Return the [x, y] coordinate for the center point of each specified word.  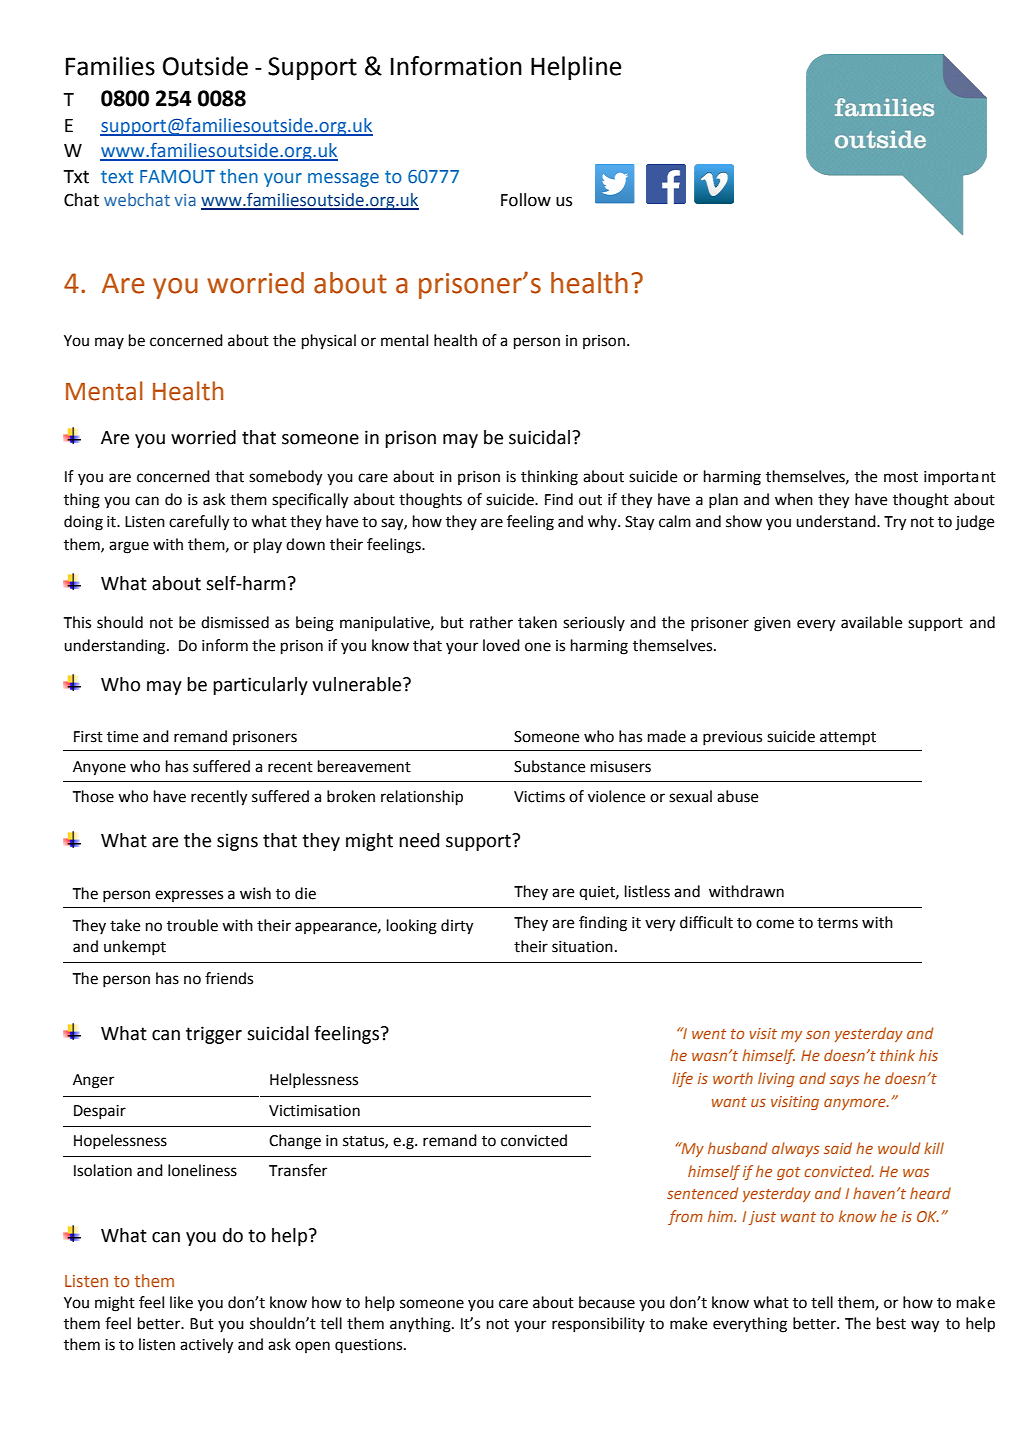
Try [895, 523]
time [122, 737]
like [181, 1302]
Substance [549, 766]
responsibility [598, 1325]
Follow [526, 200]
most [901, 477]
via [185, 200]
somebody [286, 478]
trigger [214, 1035]
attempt [848, 738]
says [844, 1081]
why [603, 522]
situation [582, 947]
